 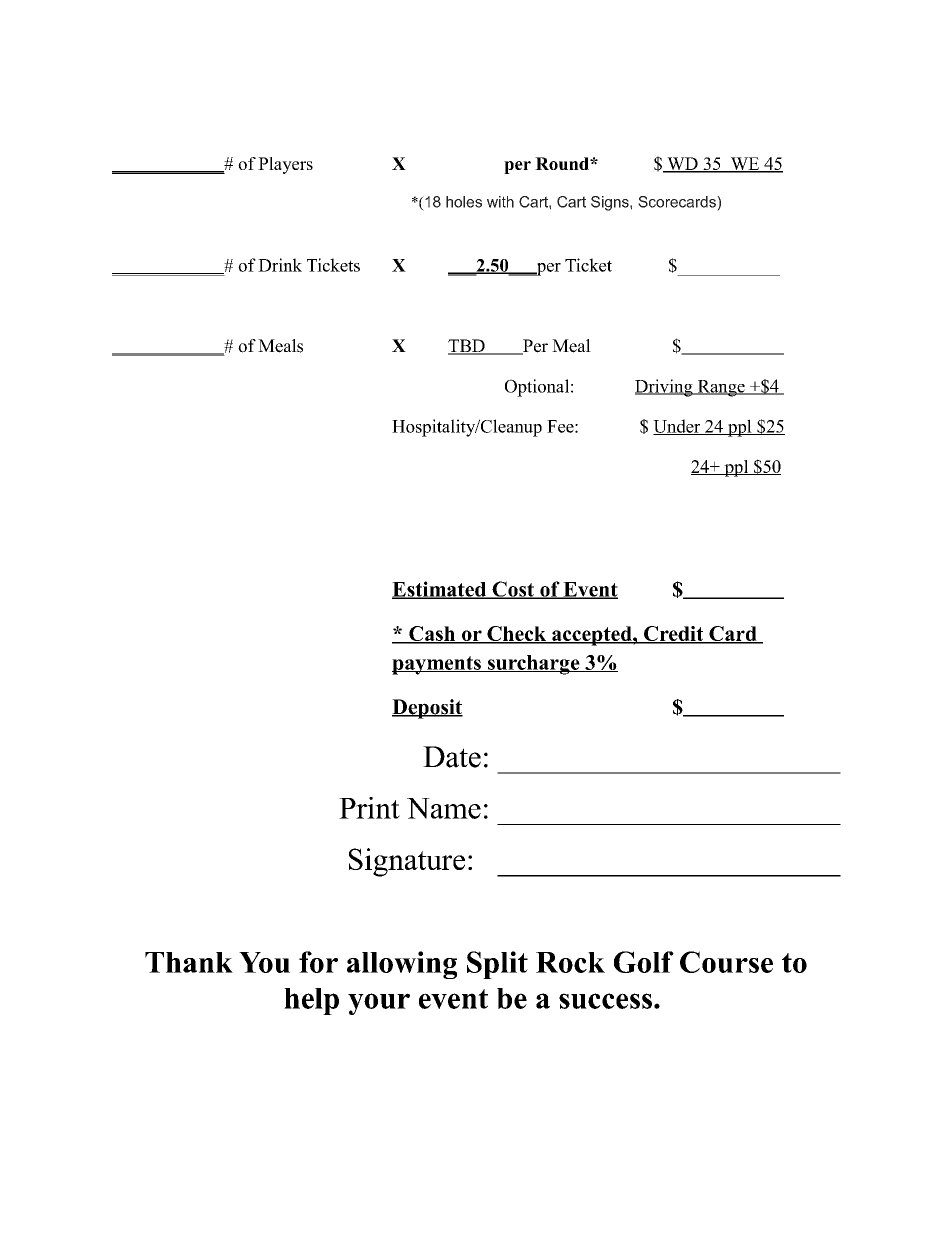 What do you see at coordinates (311, 1001) in the screenshot?
I see `help` at bounding box center [311, 1001].
